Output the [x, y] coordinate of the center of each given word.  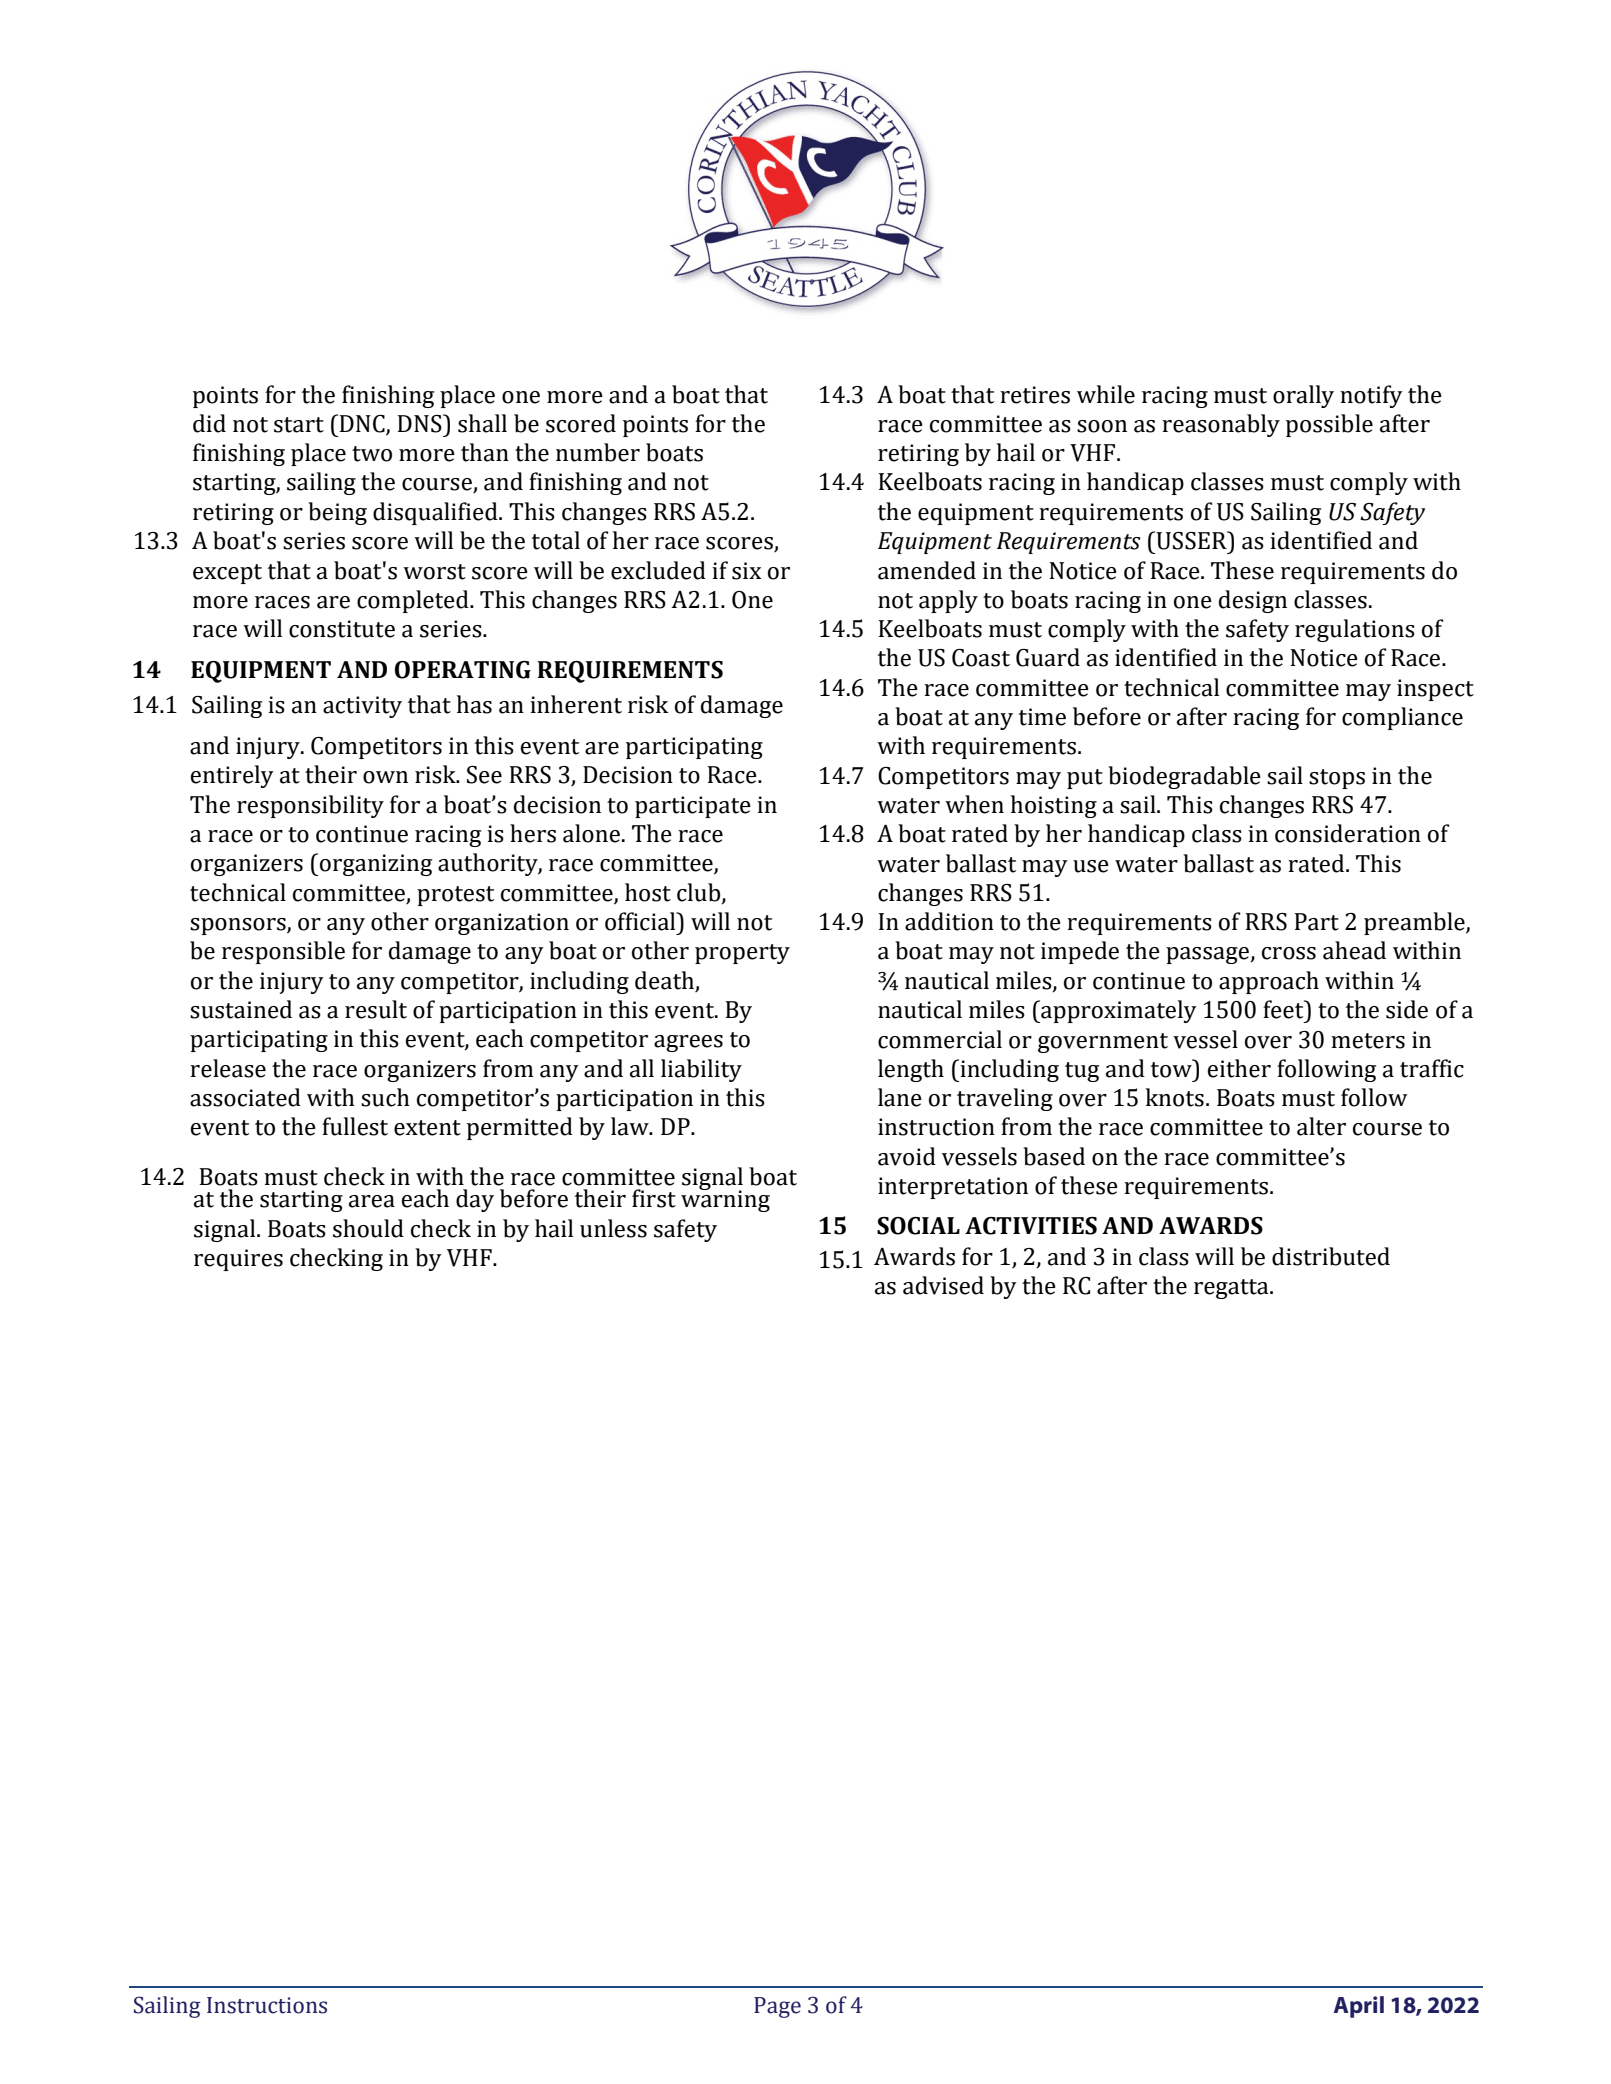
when [974, 804]
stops [1337, 779]
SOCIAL [918, 1226]
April [1359, 2007]
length [911, 1070]
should [368, 1228]
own [385, 777]
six [746, 571]
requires [238, 1260]
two [372, 454]
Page [777, 2007]
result [376, 1009]
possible [1329, 425]
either [1239, 1068]
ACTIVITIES [1031, 1226]
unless [613, 1228]
